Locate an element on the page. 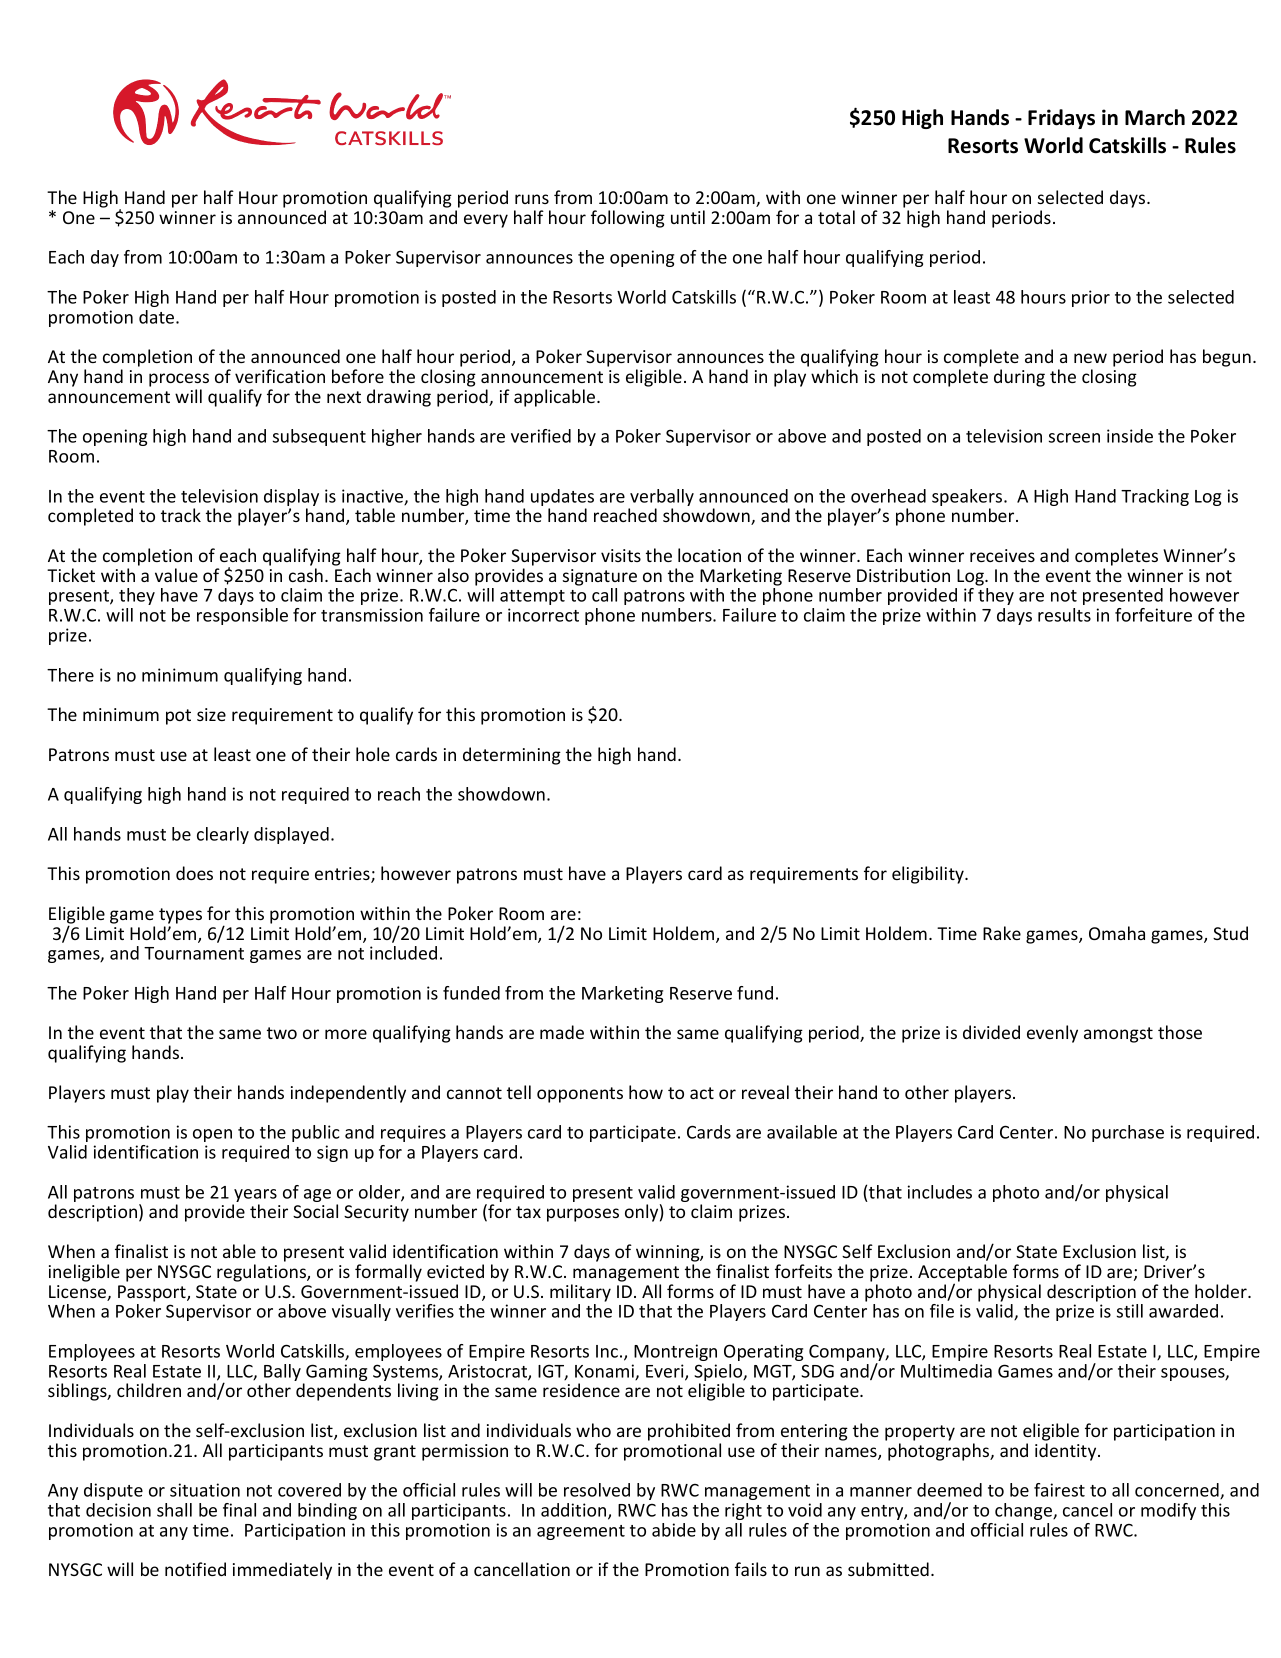 The image size is (1281, 1658). following is located at coordinates (628, 219).
